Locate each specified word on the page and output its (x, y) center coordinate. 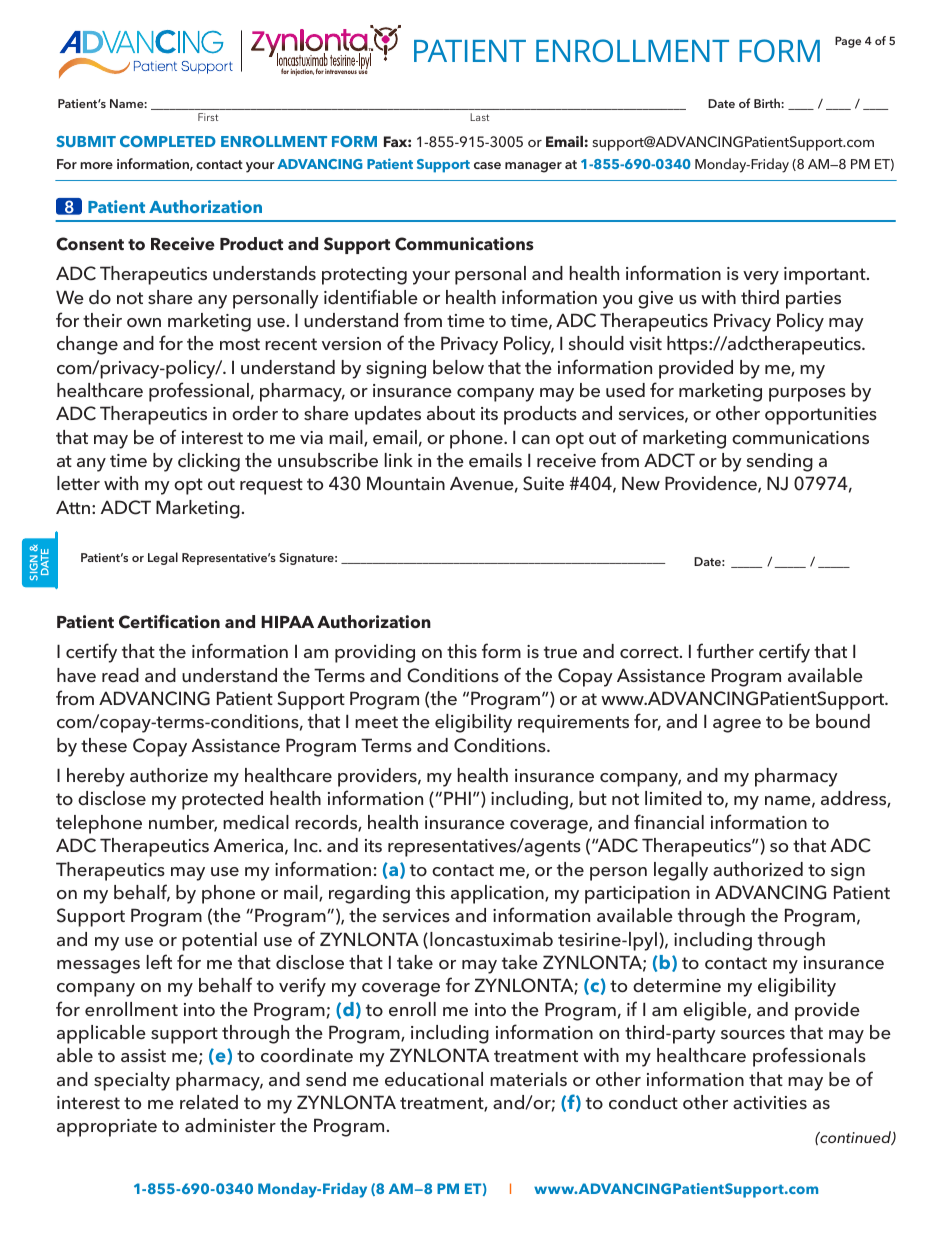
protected (222, 800)
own (144, 322)
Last (479, 117)
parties (813, 300)
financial (669, 822)
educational (434, 1079)
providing (375, 653)
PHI (457, 798)
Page (848, 42)
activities (770, 1103)
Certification (169, 621)
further (725, 650)
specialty (132, 1081)
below (458, 367)
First (208, 117)
